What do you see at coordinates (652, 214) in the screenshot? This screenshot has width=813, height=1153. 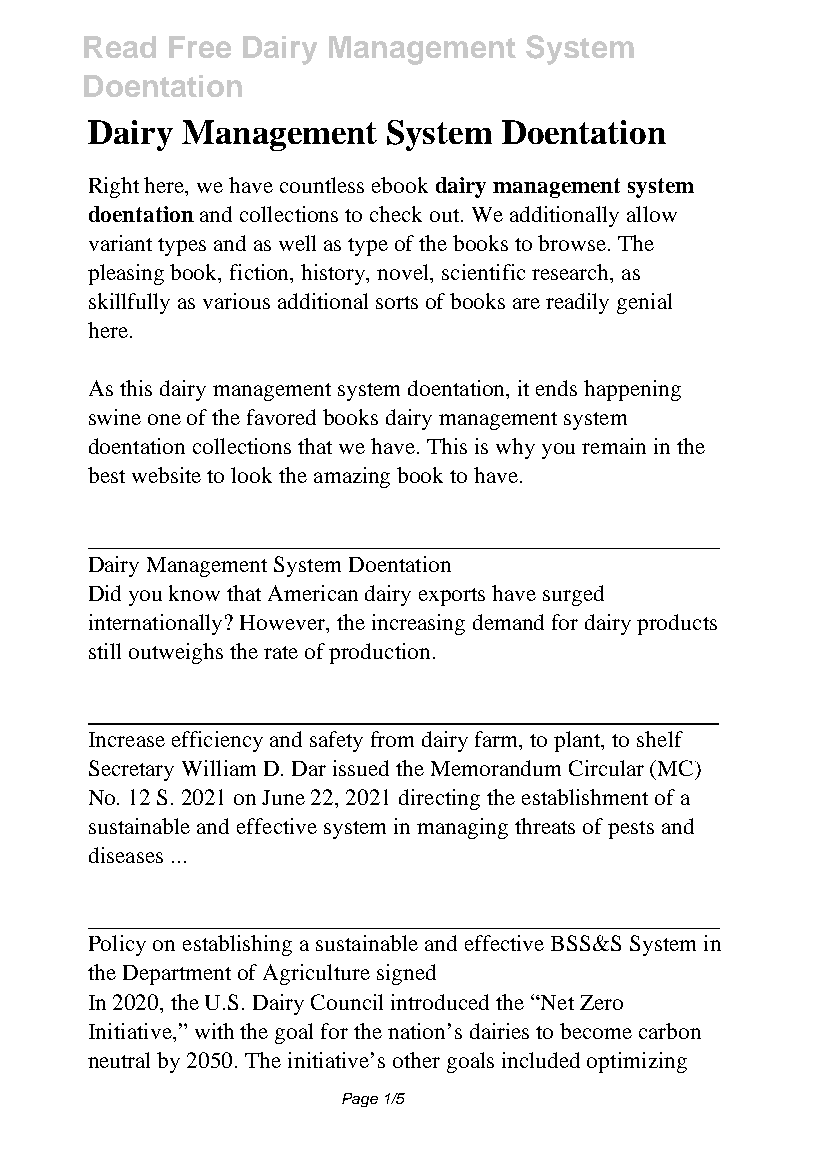 I see `allow` at bounding box center [652, 214].
